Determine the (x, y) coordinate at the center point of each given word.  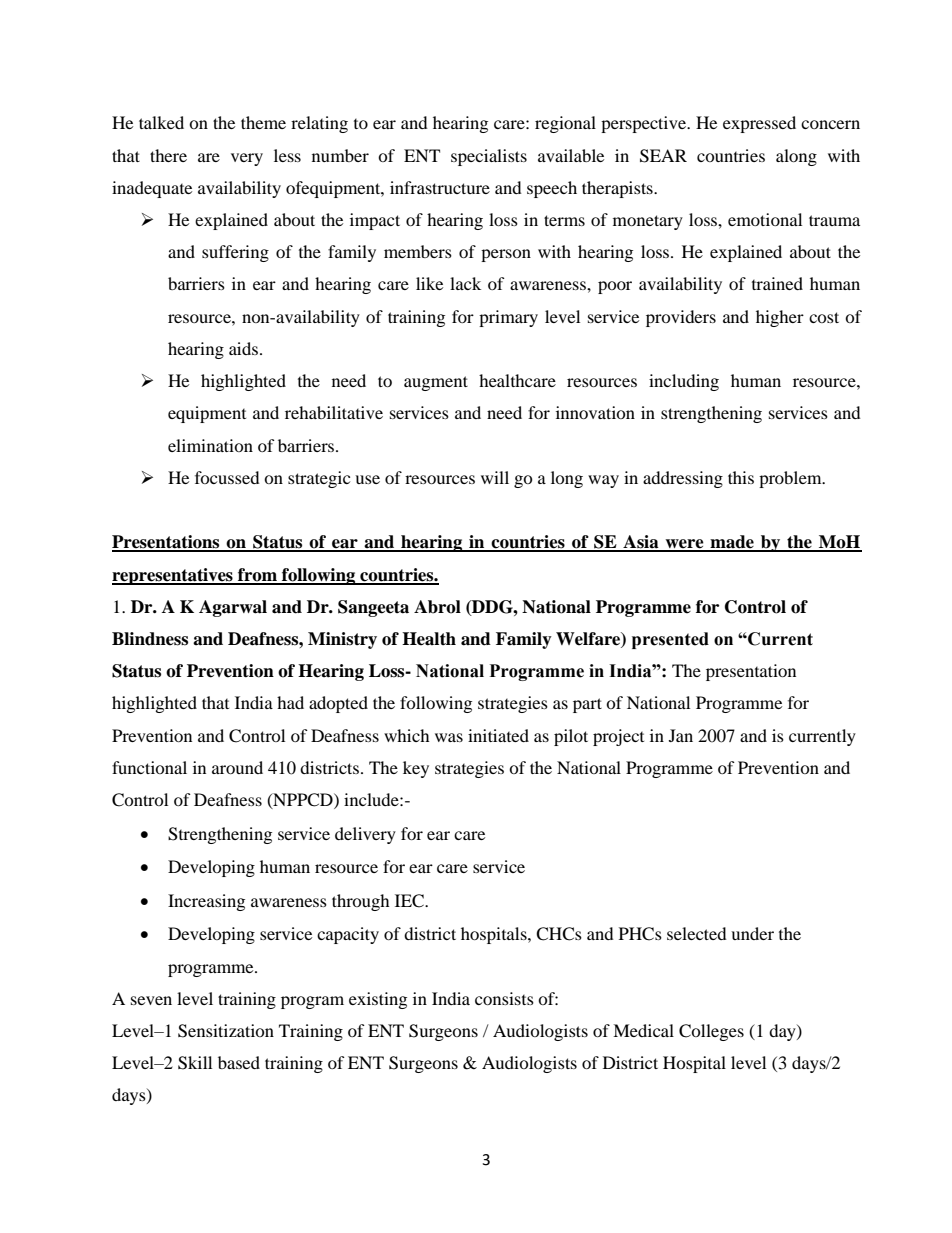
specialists (489, 157)
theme (263, 122)
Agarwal (233, 608)
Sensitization (226, 1031)
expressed (759, 124)
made (732, 543)
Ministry (342, 640)
